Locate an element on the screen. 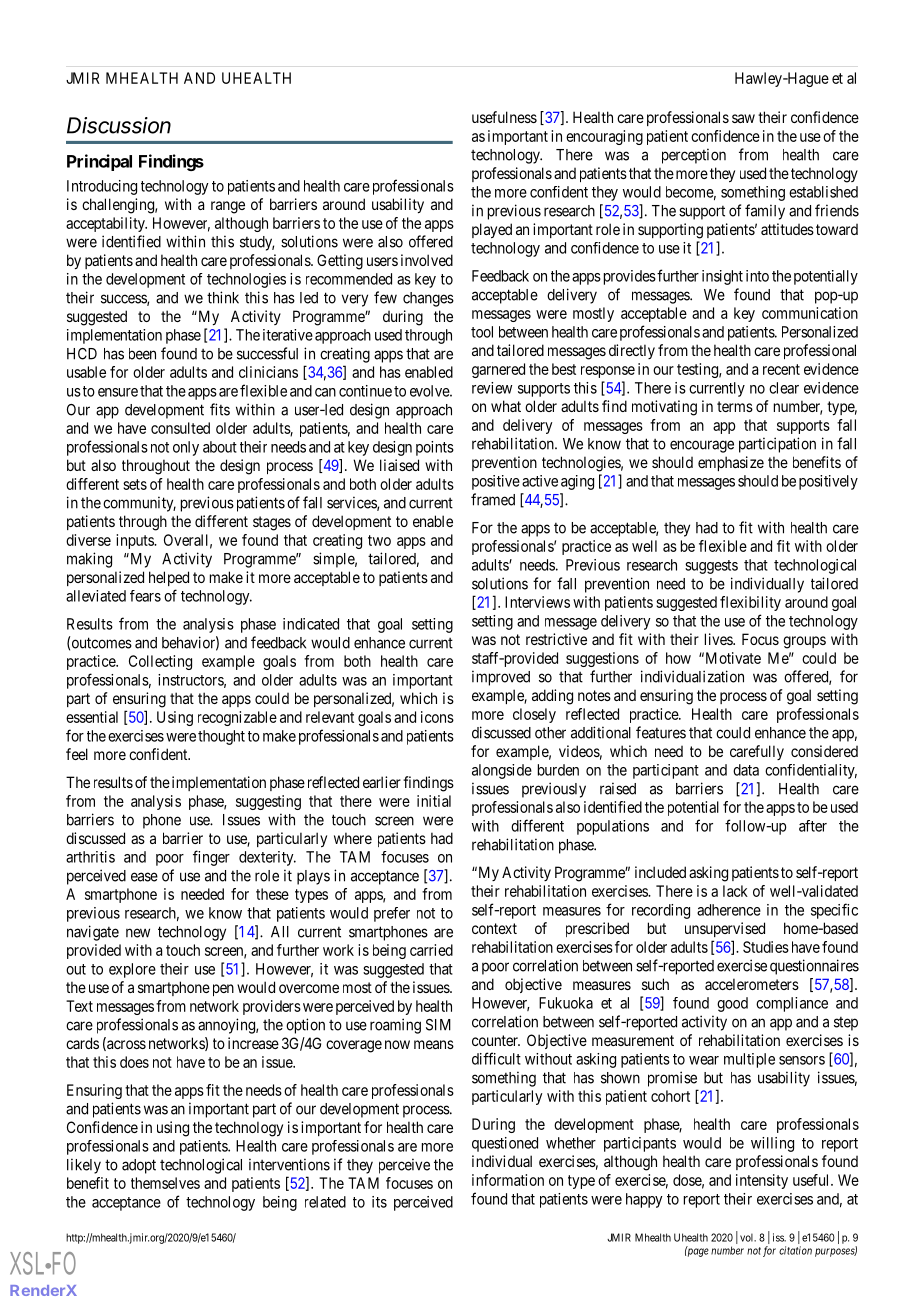  terms is located at coordinates (735, 406).
